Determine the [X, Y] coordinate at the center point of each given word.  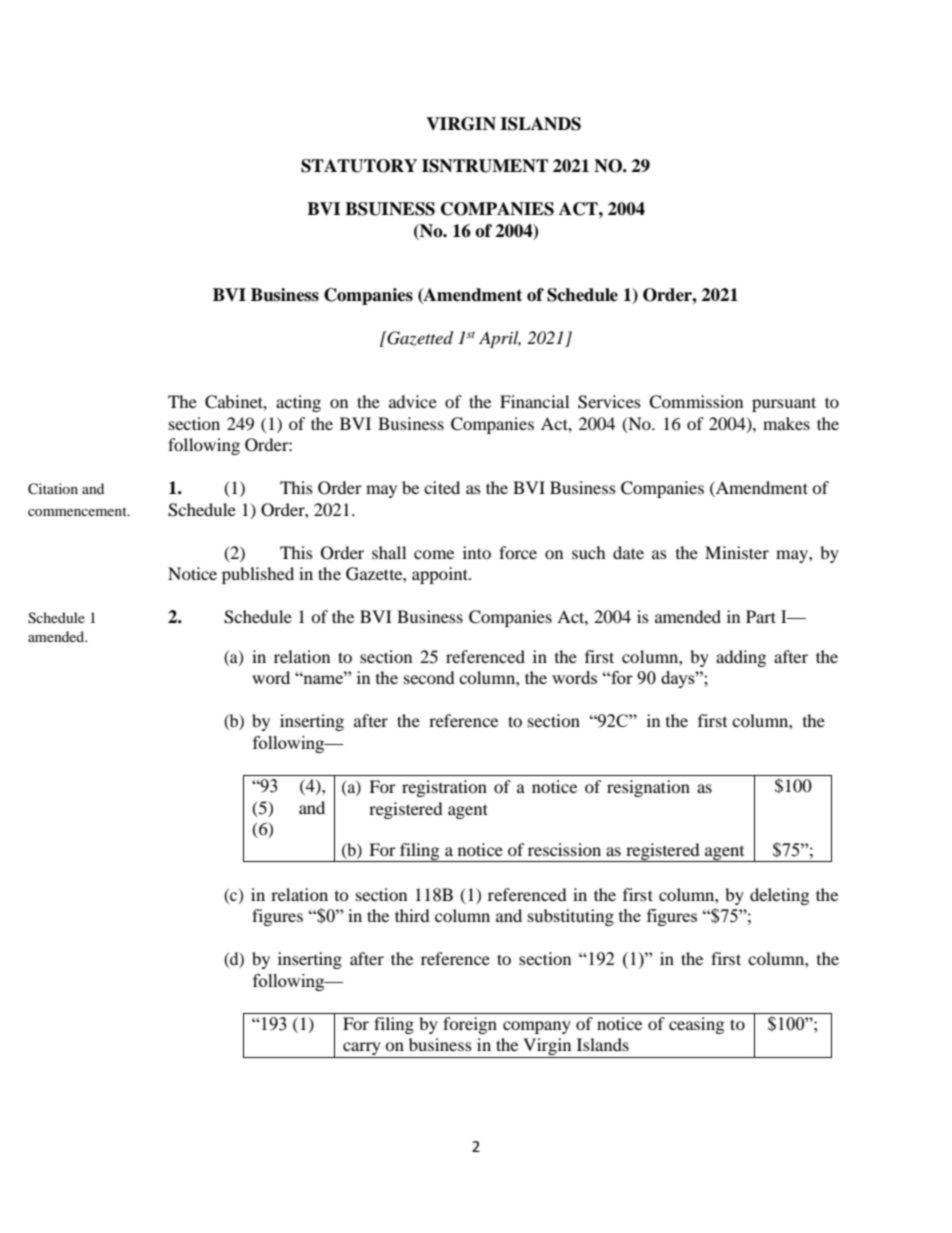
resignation [648, 788]
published [258, 575]
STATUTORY [359, 166]
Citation [53, 489]
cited [442, 487]
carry [362, 1048]
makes [786, 423]
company [537, 1027]
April [500, 339]
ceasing [696, 1025]
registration [444, 788]
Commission [696, 402]
